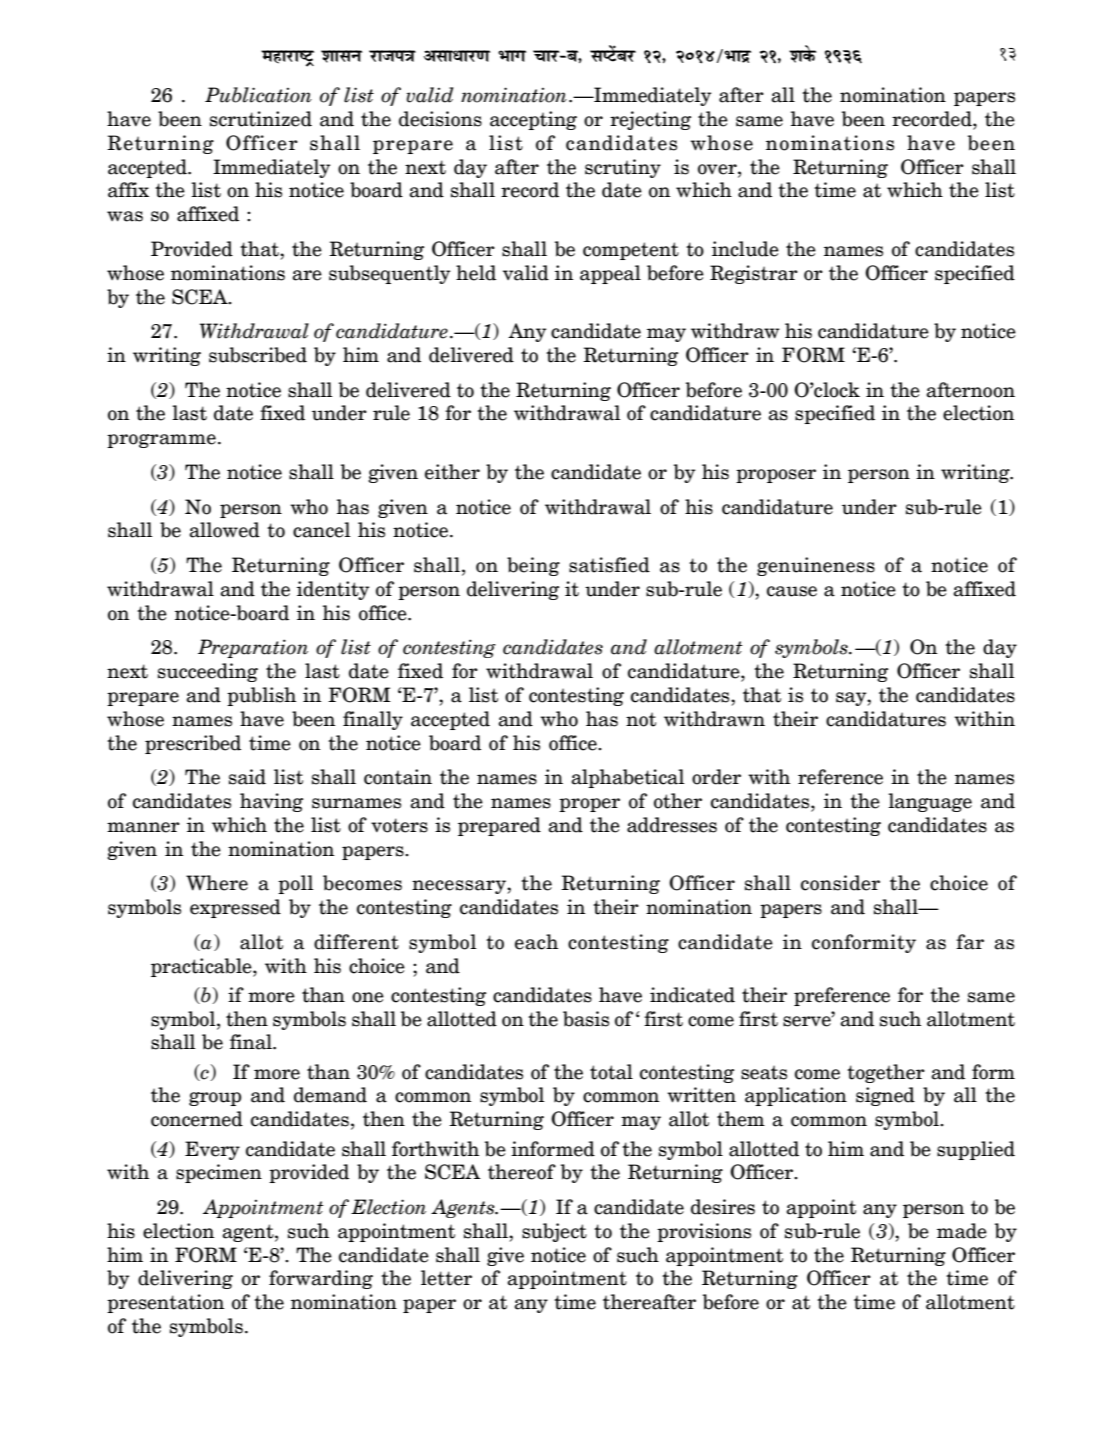 This screenshot has height=1429, width=1104. I want to click on each, so click(536, 942).
